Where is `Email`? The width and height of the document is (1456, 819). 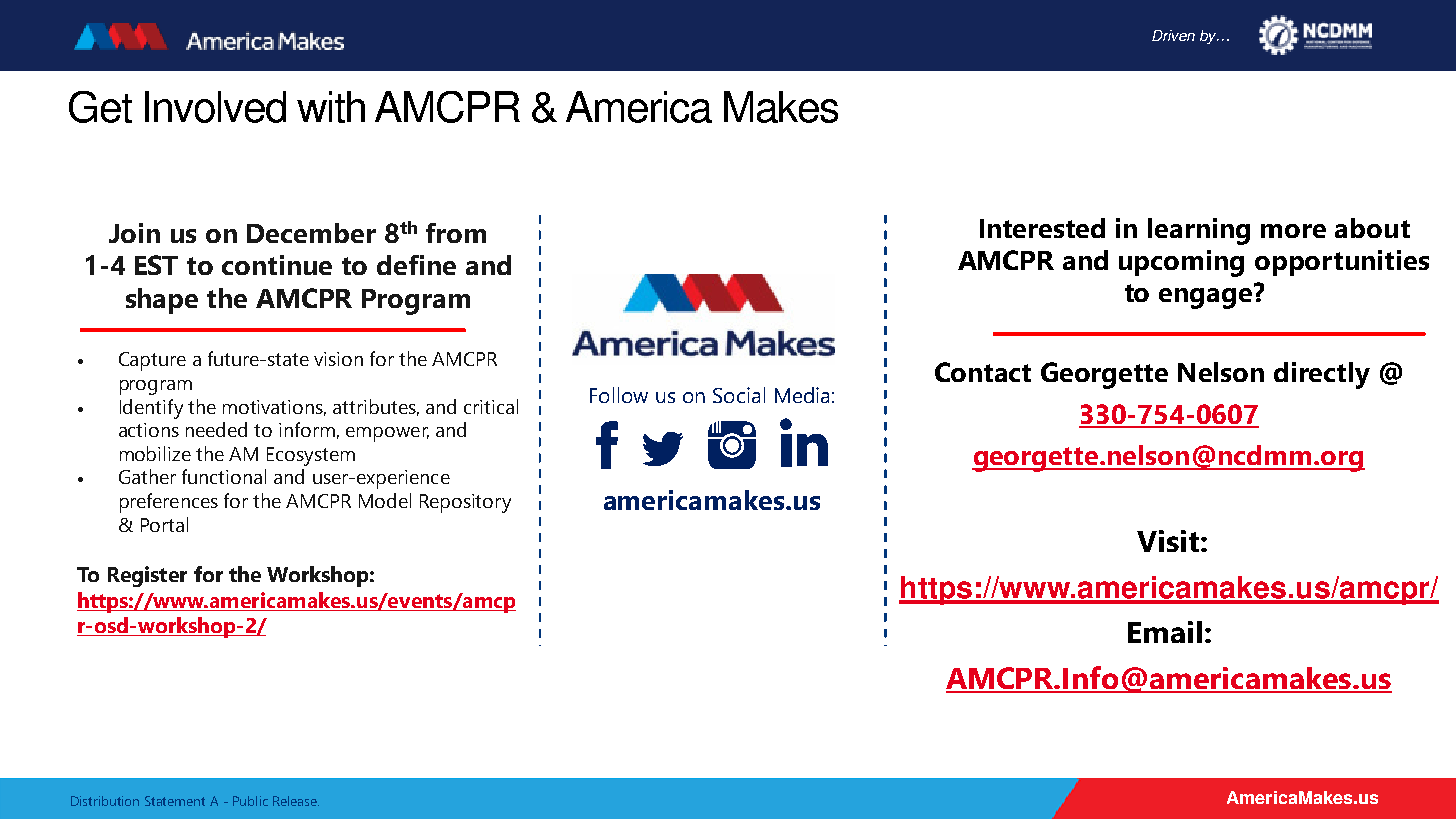
Email is located at coordinates (1165, 632).
